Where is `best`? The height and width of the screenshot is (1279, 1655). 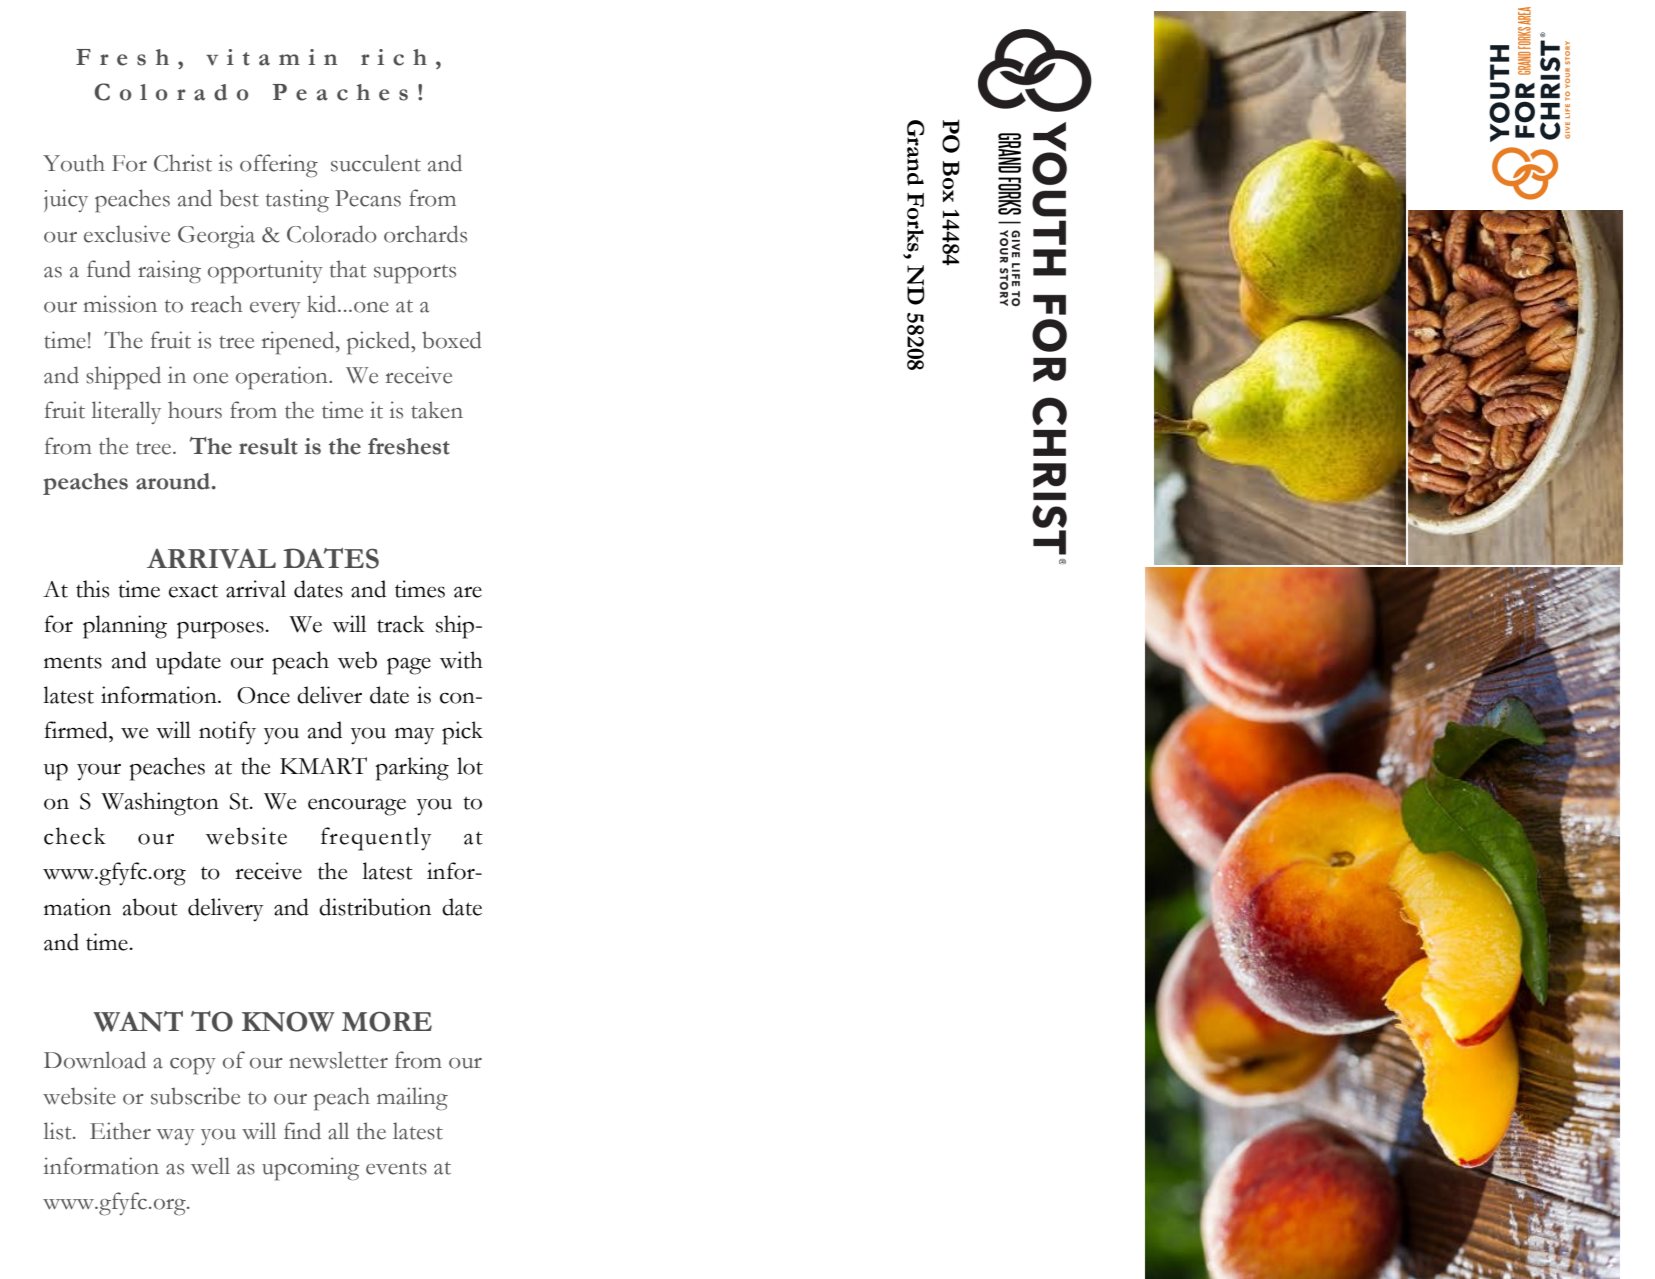 best is located at coordinates (239, 198).
